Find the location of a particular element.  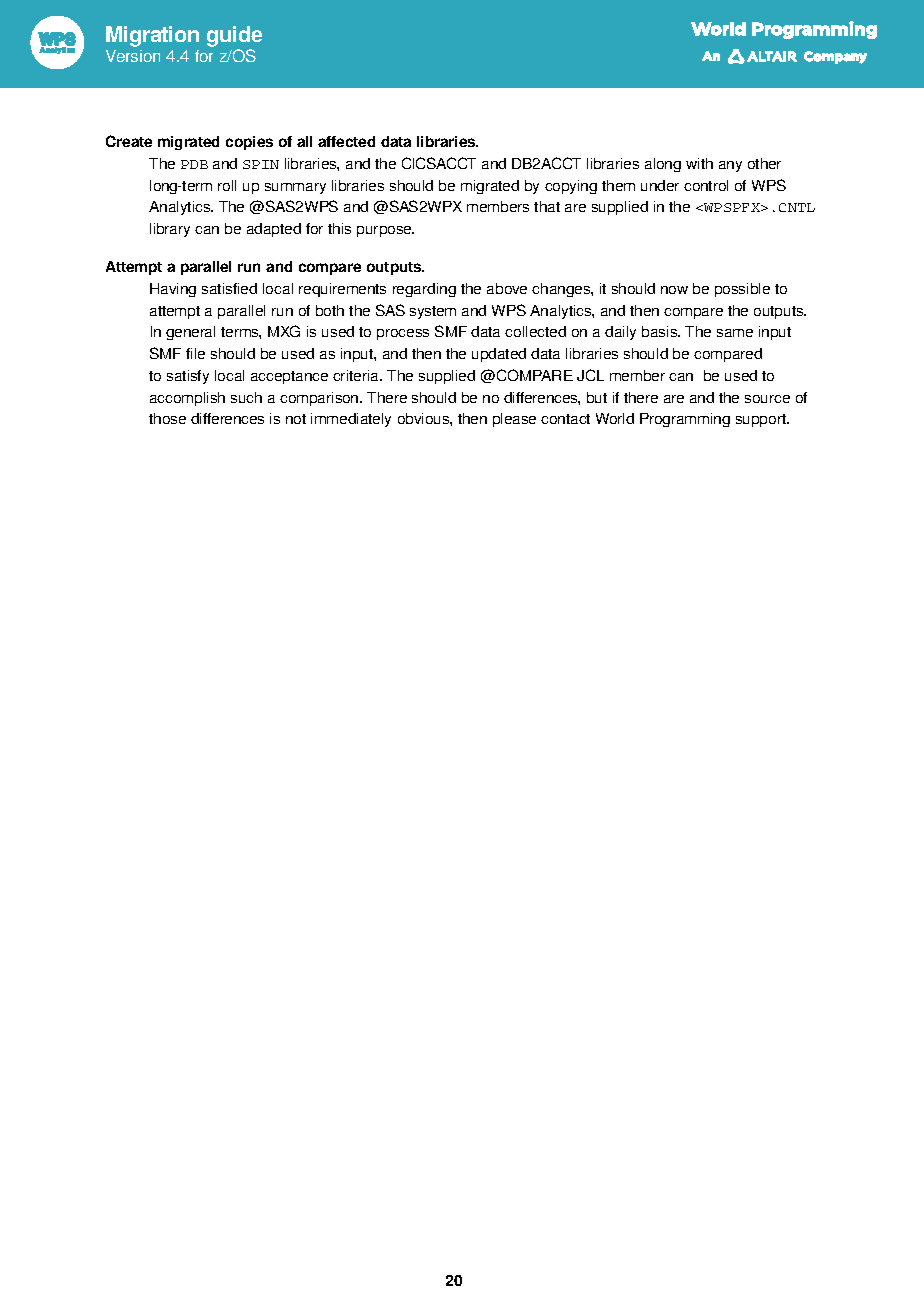

control is located at coordinates (706, 185).
